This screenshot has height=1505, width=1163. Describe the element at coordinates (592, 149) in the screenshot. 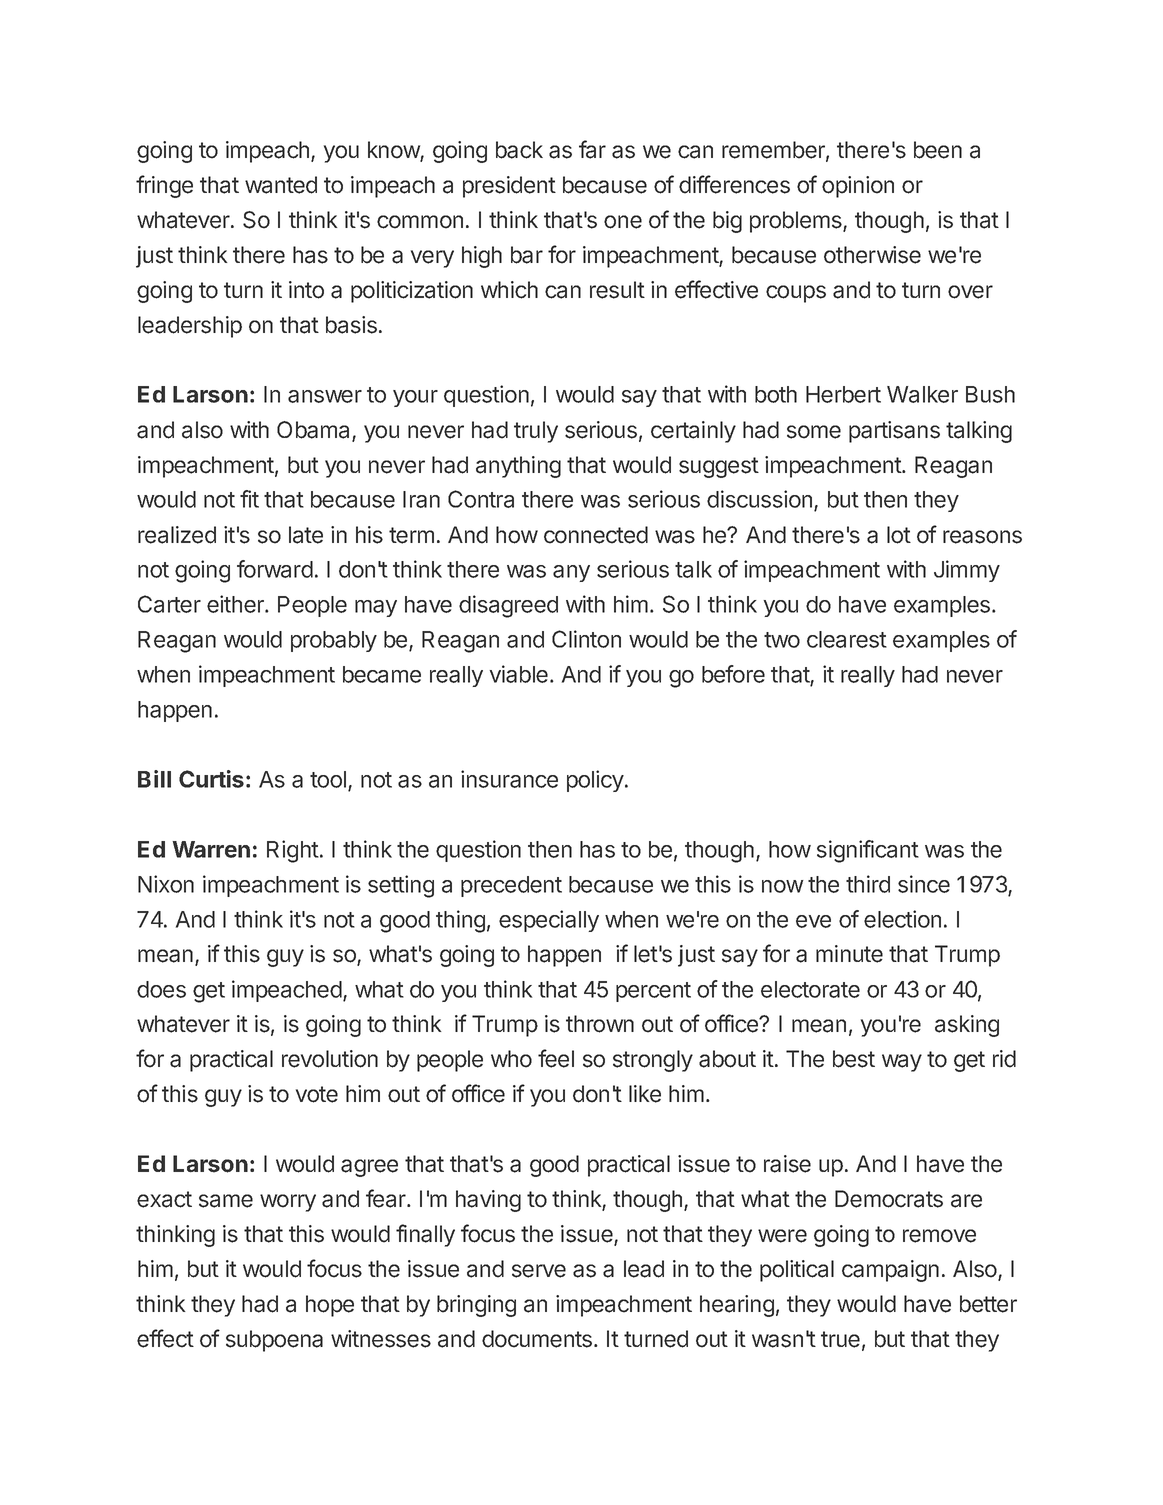

I see `far` at that location.
